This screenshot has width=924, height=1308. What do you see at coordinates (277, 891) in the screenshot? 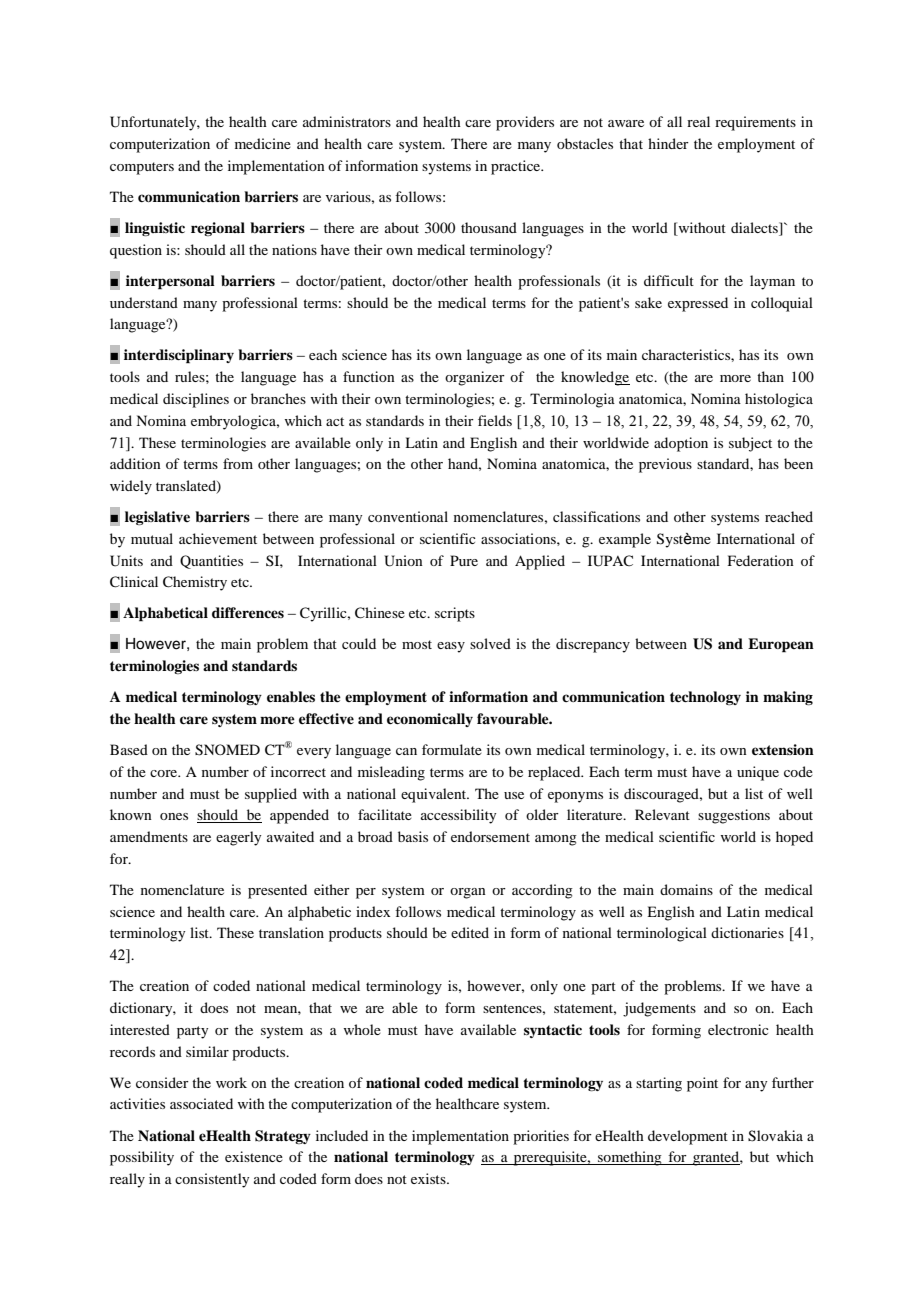
I see `presented` at bounding box center [277, 891].
